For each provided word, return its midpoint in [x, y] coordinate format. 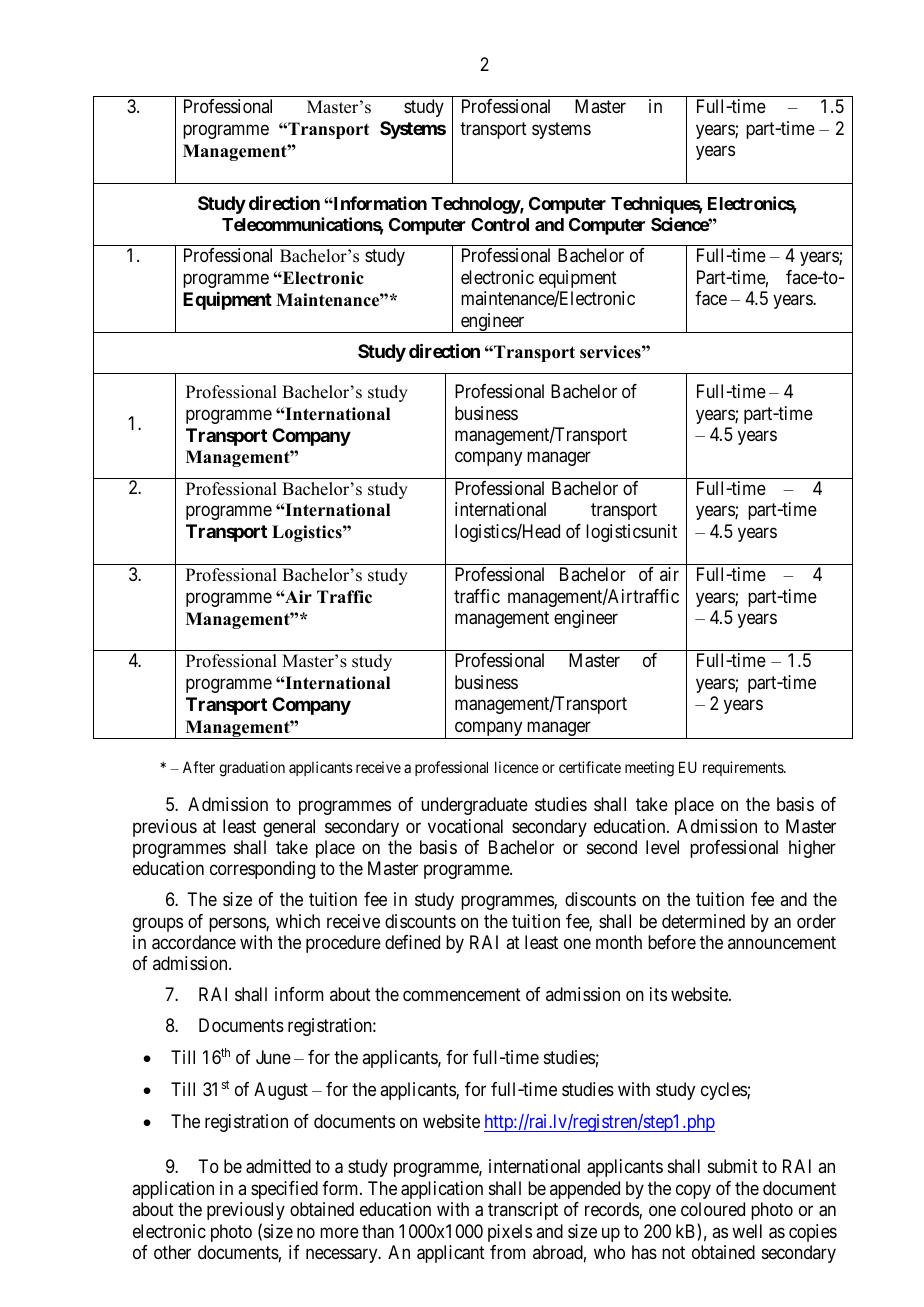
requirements [744, 768]
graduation [252, 769]
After [199, 767]
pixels [510, 1233]
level [662, 847]
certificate [590, 767]
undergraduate [474, 806]
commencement [462, 994]
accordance [194, 942]
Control [500, 224]
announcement [782, 942]
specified [284, 1190]
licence [517, 767]
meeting [649, 769]
